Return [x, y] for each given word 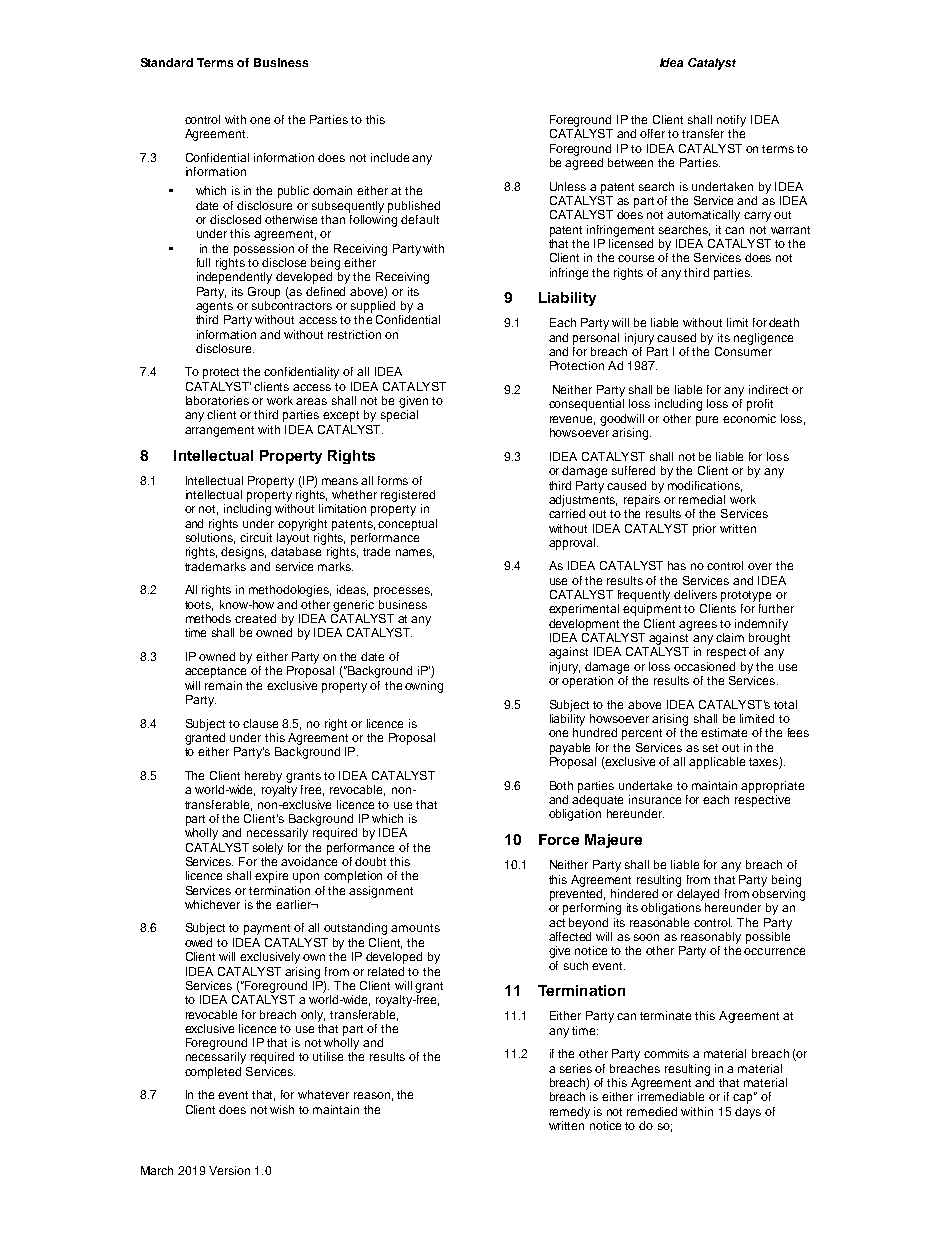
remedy [570, 1113]
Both [561, 785]
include [390, 157]
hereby [263, 777]
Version [229, 1170]
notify [731, 121]
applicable [717, 763]
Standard [167, 62]
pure [707, 421]
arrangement [219, 431]
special [399, 416]
